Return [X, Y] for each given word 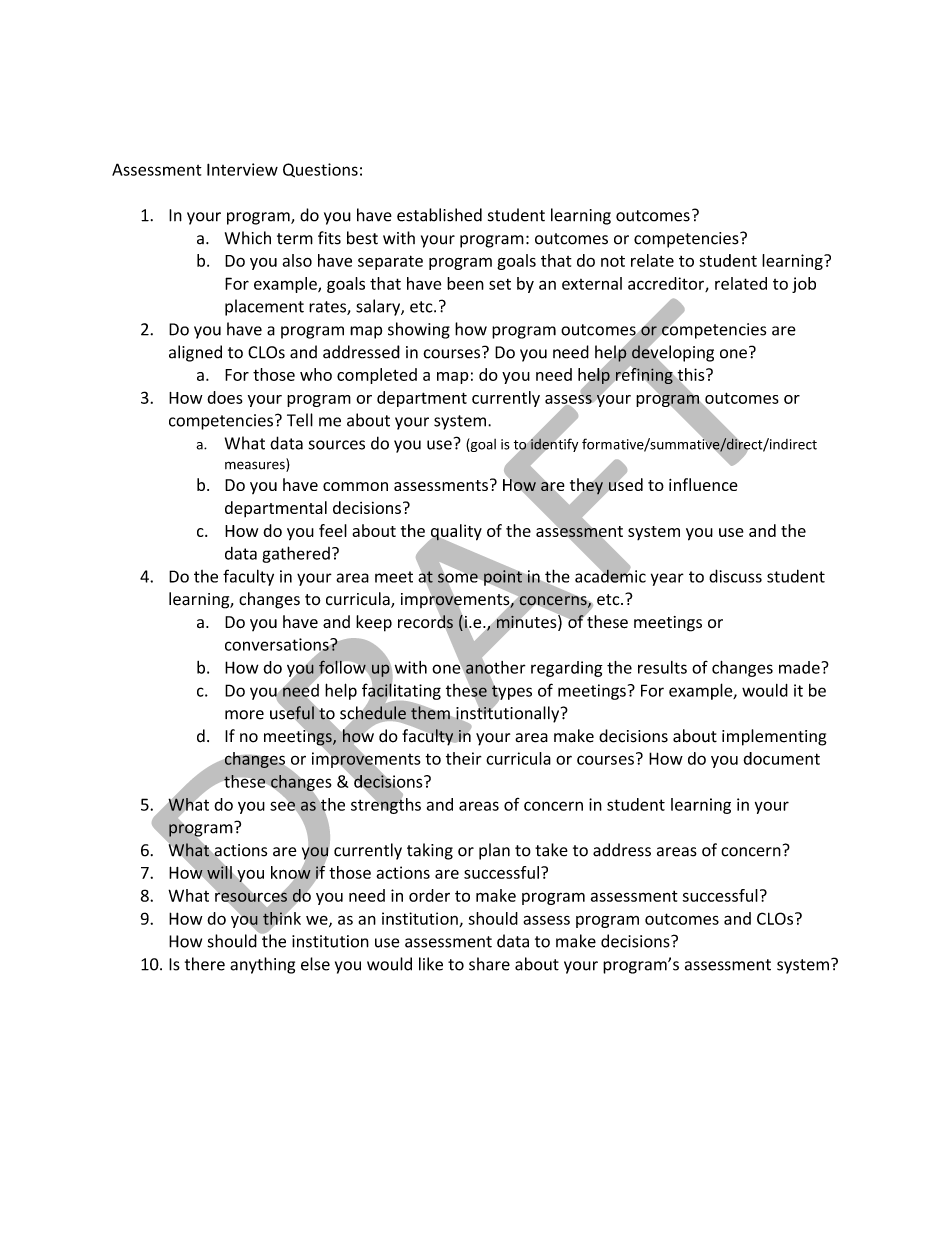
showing [419, 330]
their [464, 758]
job [804, 285]
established [439, 215]
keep [374, 623]
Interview [242, 169]
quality [455, 533]
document [781, 758]
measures [256, 466]
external [592, 283]
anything [262, 965]
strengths [386, 804]
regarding [567, 669]
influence [703, 484]
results [662, 667]
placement [264, 307]
